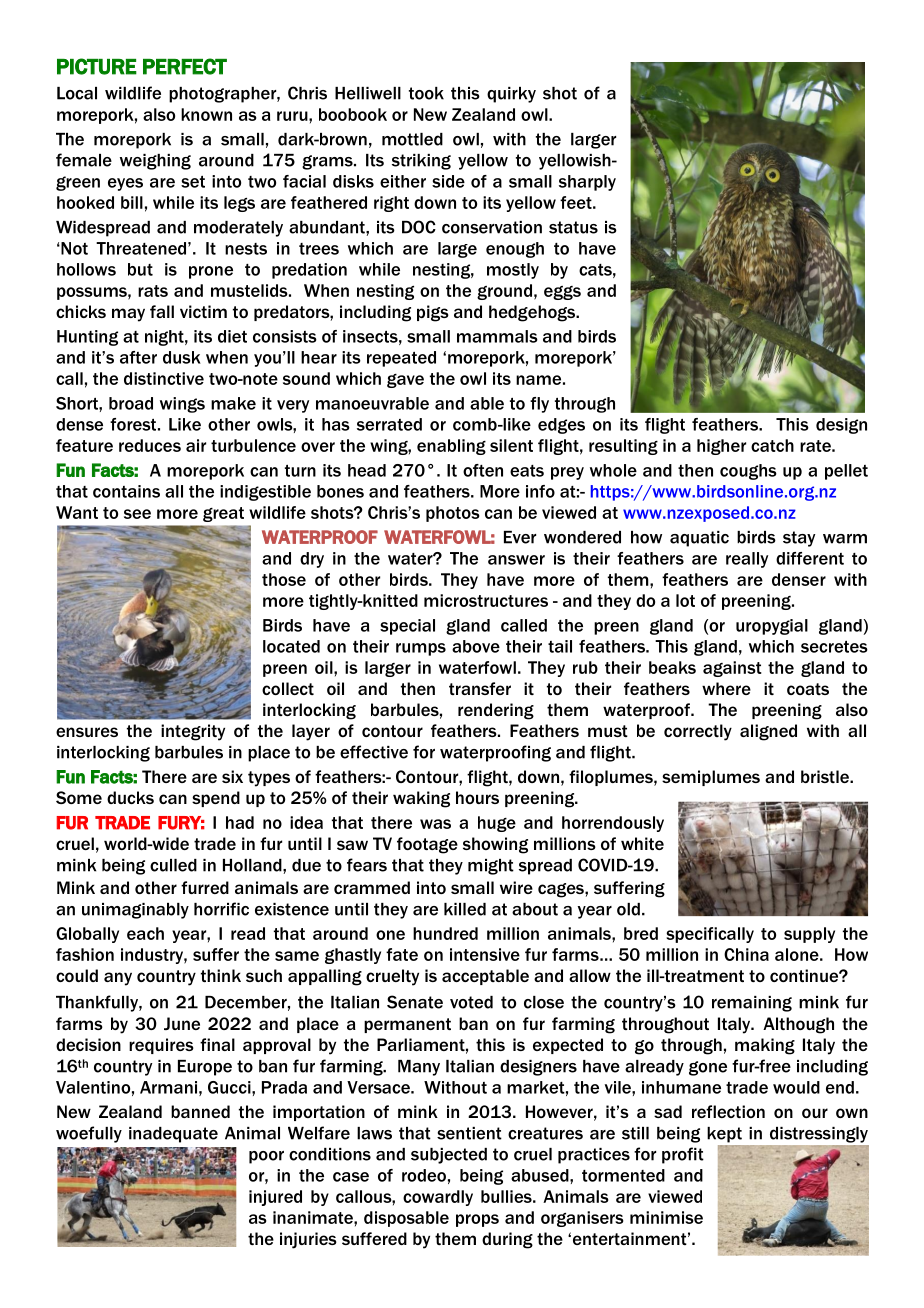 The width and height of the screenshot is (924, 1308). I want to click on known, so click(206, 114).
